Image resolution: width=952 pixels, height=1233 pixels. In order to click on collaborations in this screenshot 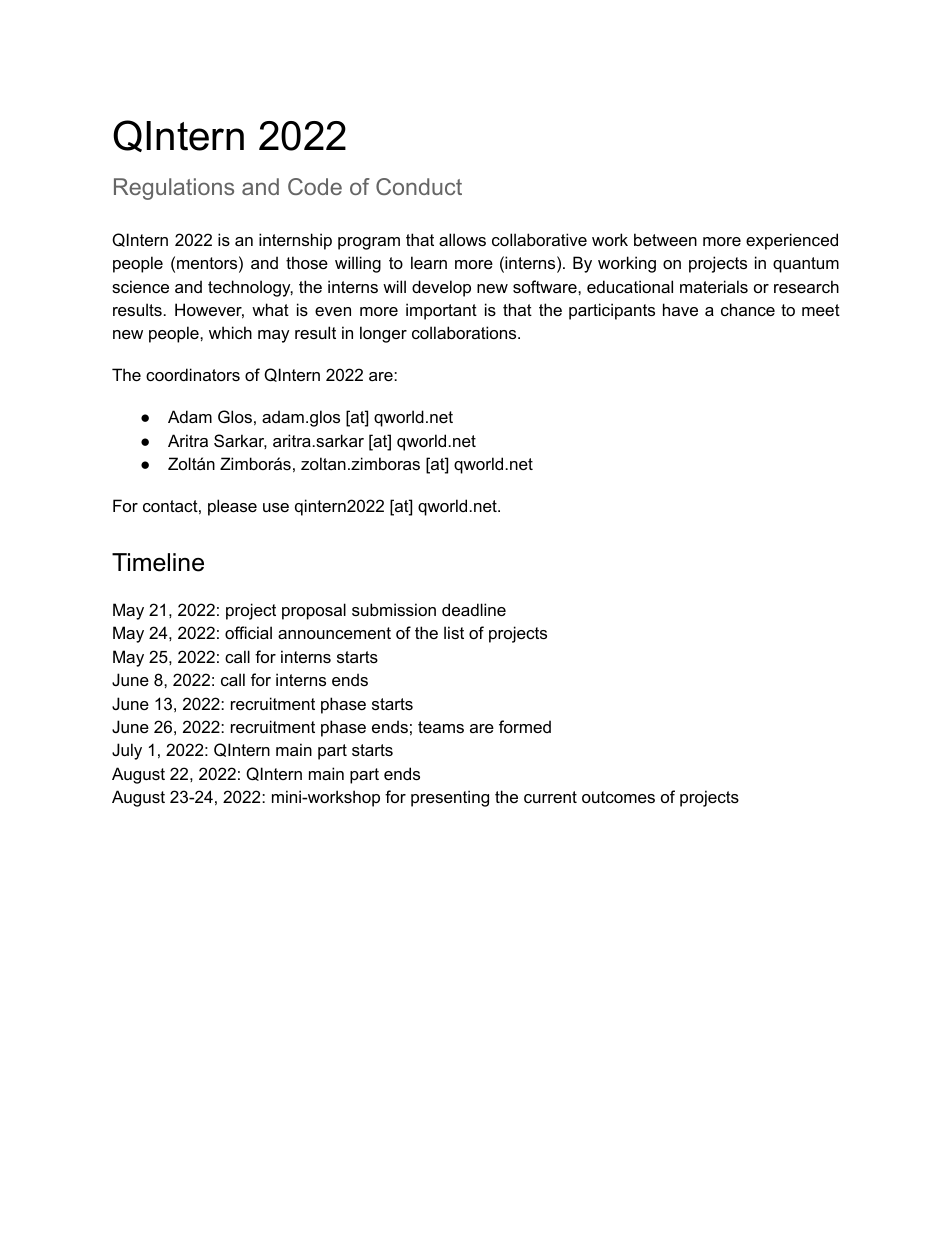, I will do `click(465, 332)`.
